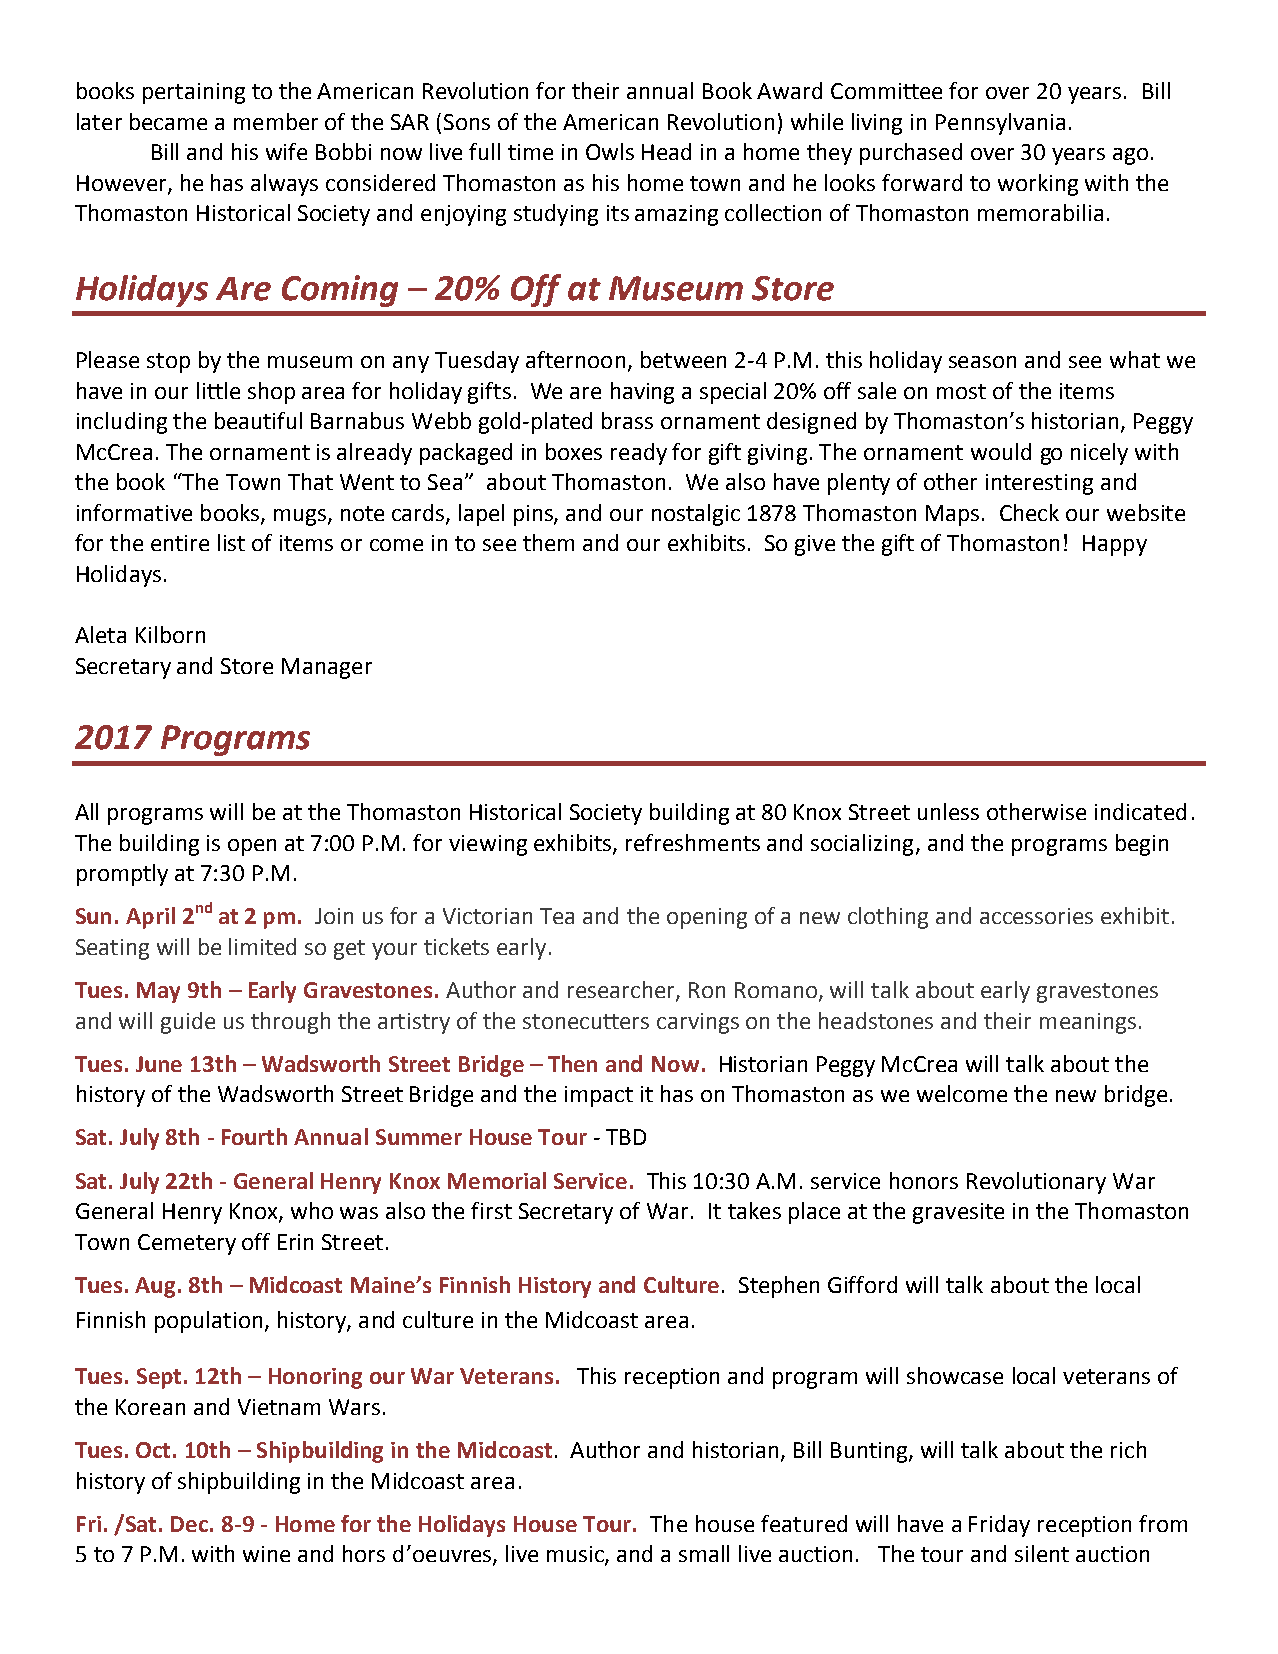  What do you see at coordinates (168, 121) in the document?
I see `became` at bounding box center [168, 121].
